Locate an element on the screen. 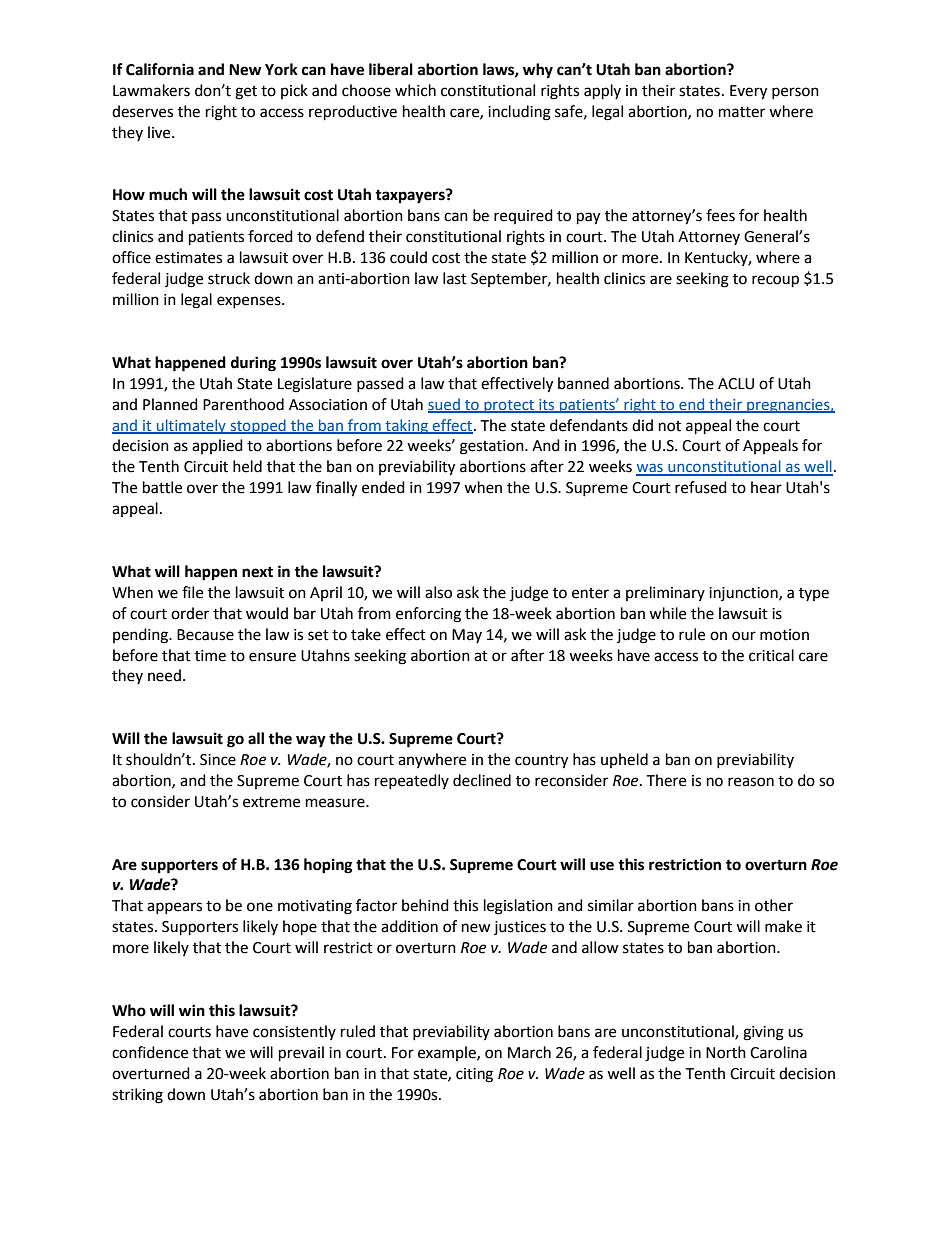 The height and width of the screenshot is (1233, 952). preliminary is located at coordinates (665, 593).
